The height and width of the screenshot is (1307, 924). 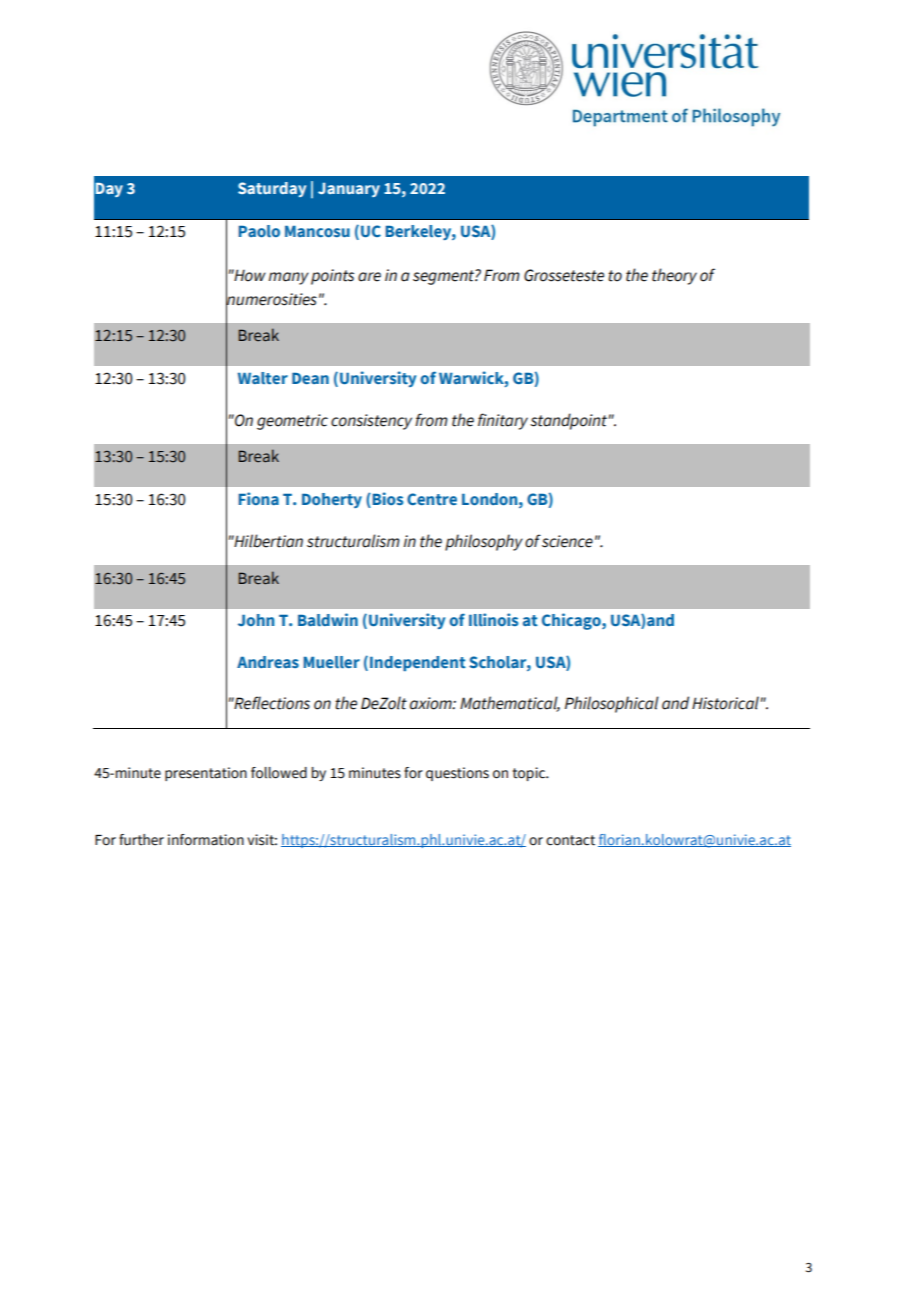 What do you see at coordinates (259, 498) in the screenshot?
I see `Fiona` at bounding box center [259, 498].
